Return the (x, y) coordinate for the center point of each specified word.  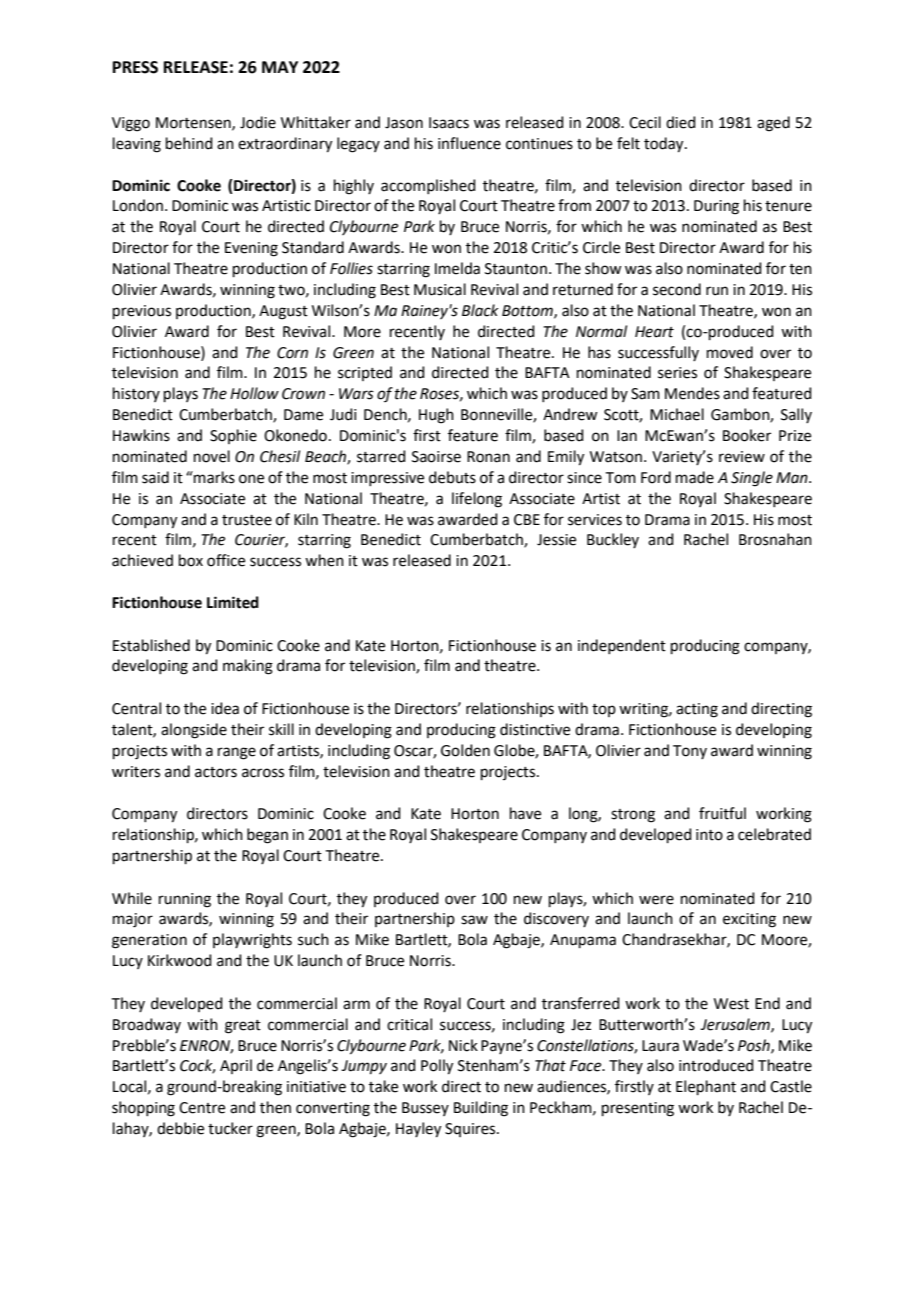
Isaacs (449, 123)
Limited (233, 602)
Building (481, 1109)
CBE (527, 520)
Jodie (258, 122)
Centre (202, 1108)
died (681, 122)
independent (622, 646)
